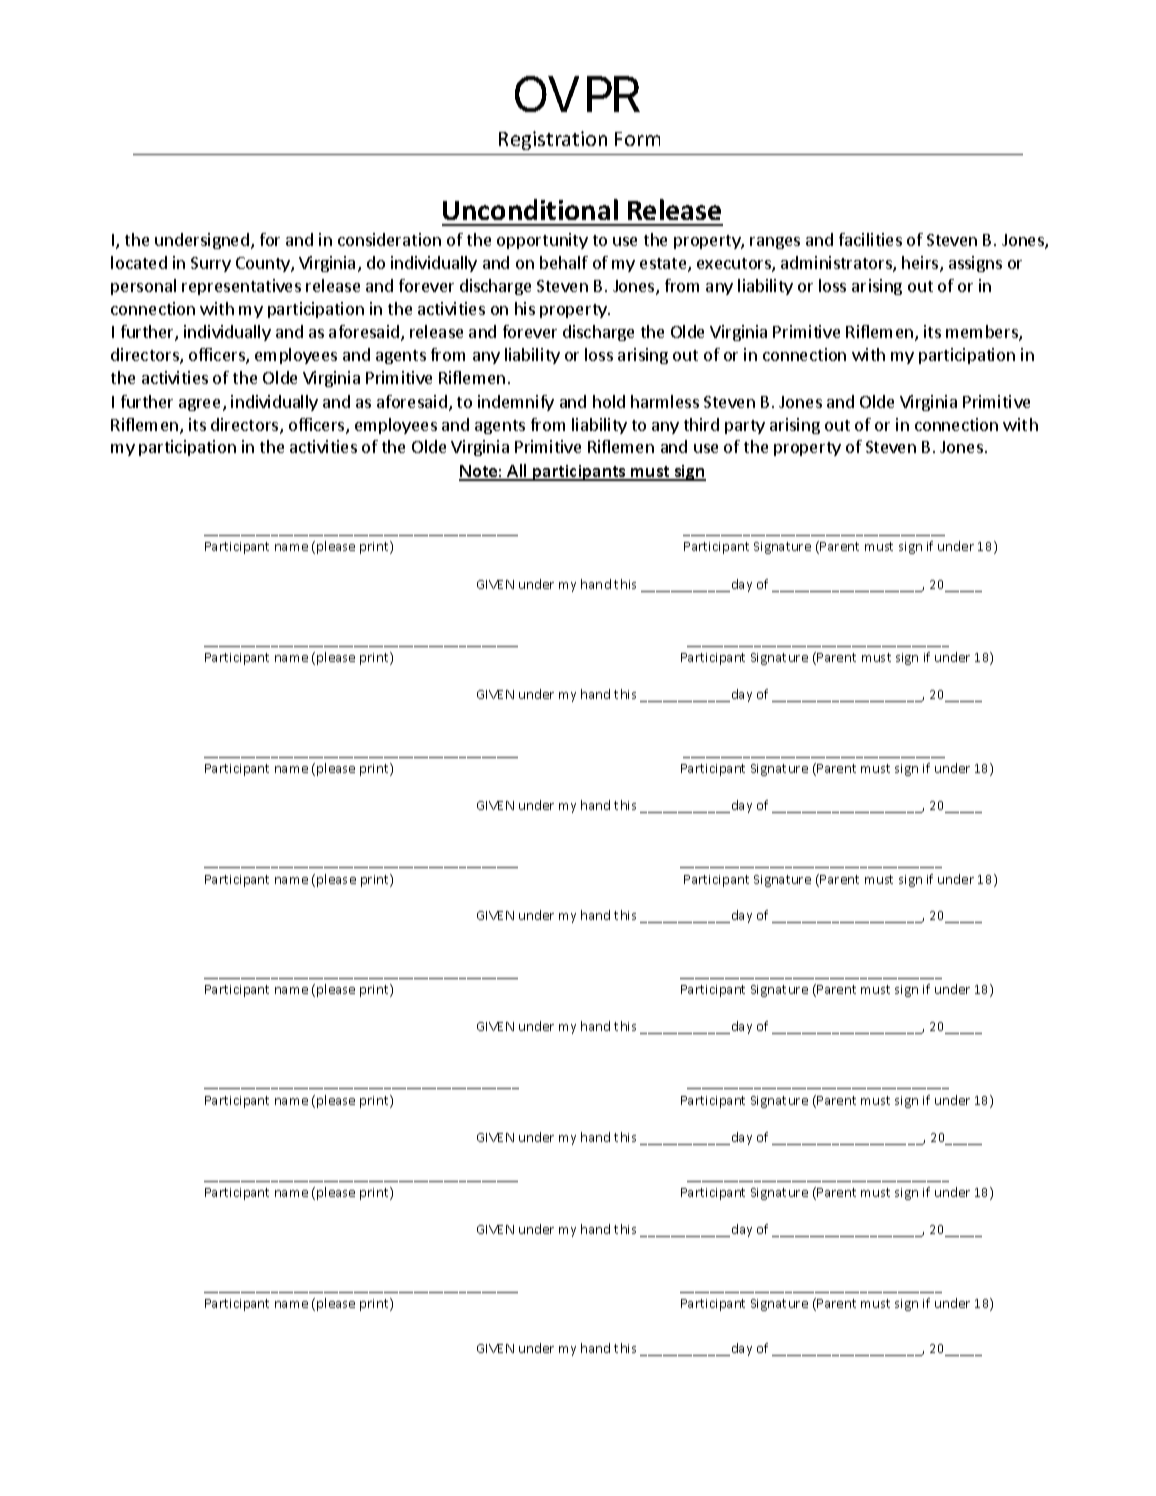  I want to click on indemnify, so click(516, 403).
